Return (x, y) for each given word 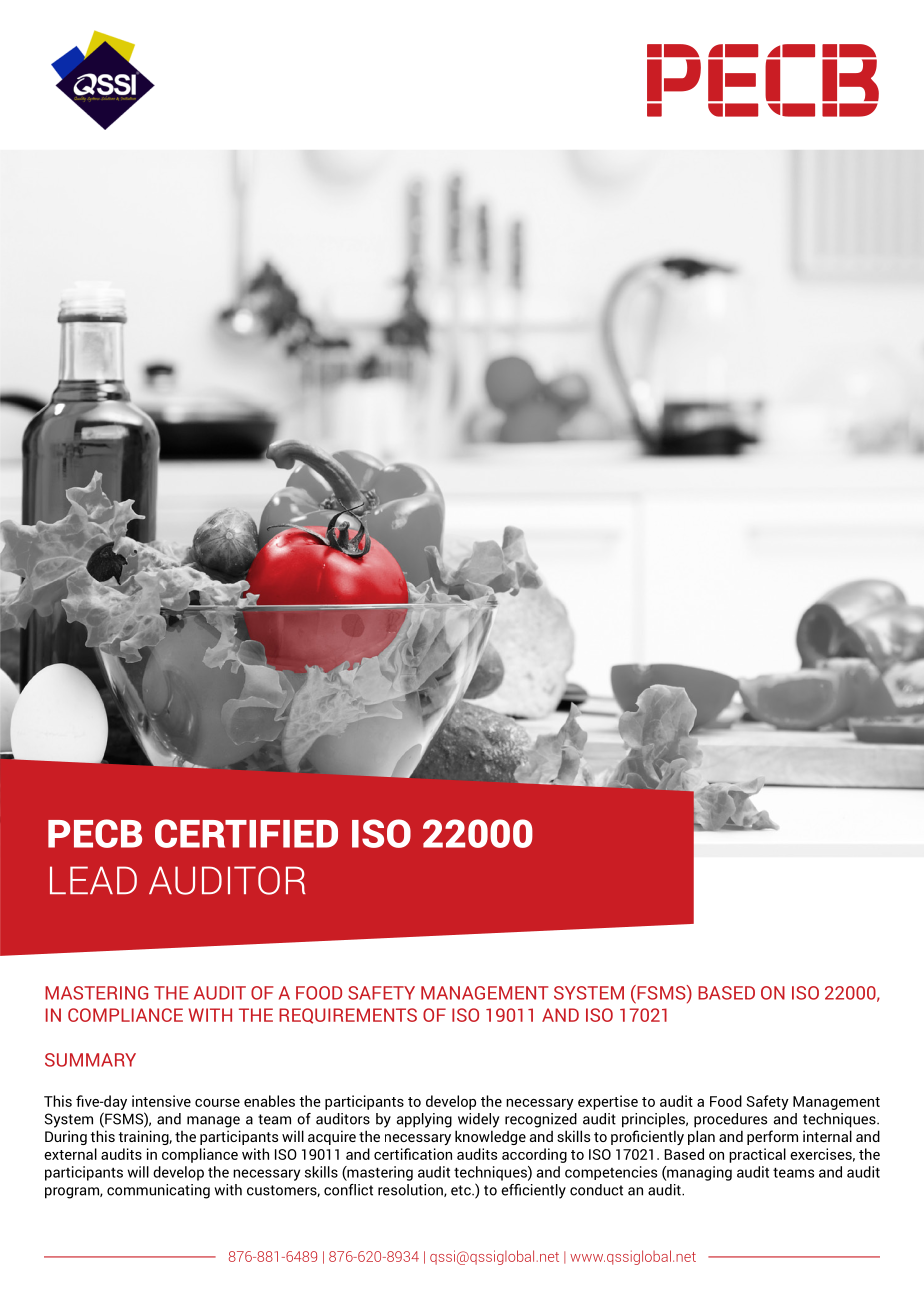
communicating (158, 1191)
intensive (161, 1101)
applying (424, 1120)
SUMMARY (90, 1060)
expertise (608, 1102)
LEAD (93, 880)
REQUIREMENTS (348, 1016)
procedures (730, 1120)
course (217, 1103)
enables (269, 1101)
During (66, 1137)
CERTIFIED (246, 833)
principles (654, 1120)
